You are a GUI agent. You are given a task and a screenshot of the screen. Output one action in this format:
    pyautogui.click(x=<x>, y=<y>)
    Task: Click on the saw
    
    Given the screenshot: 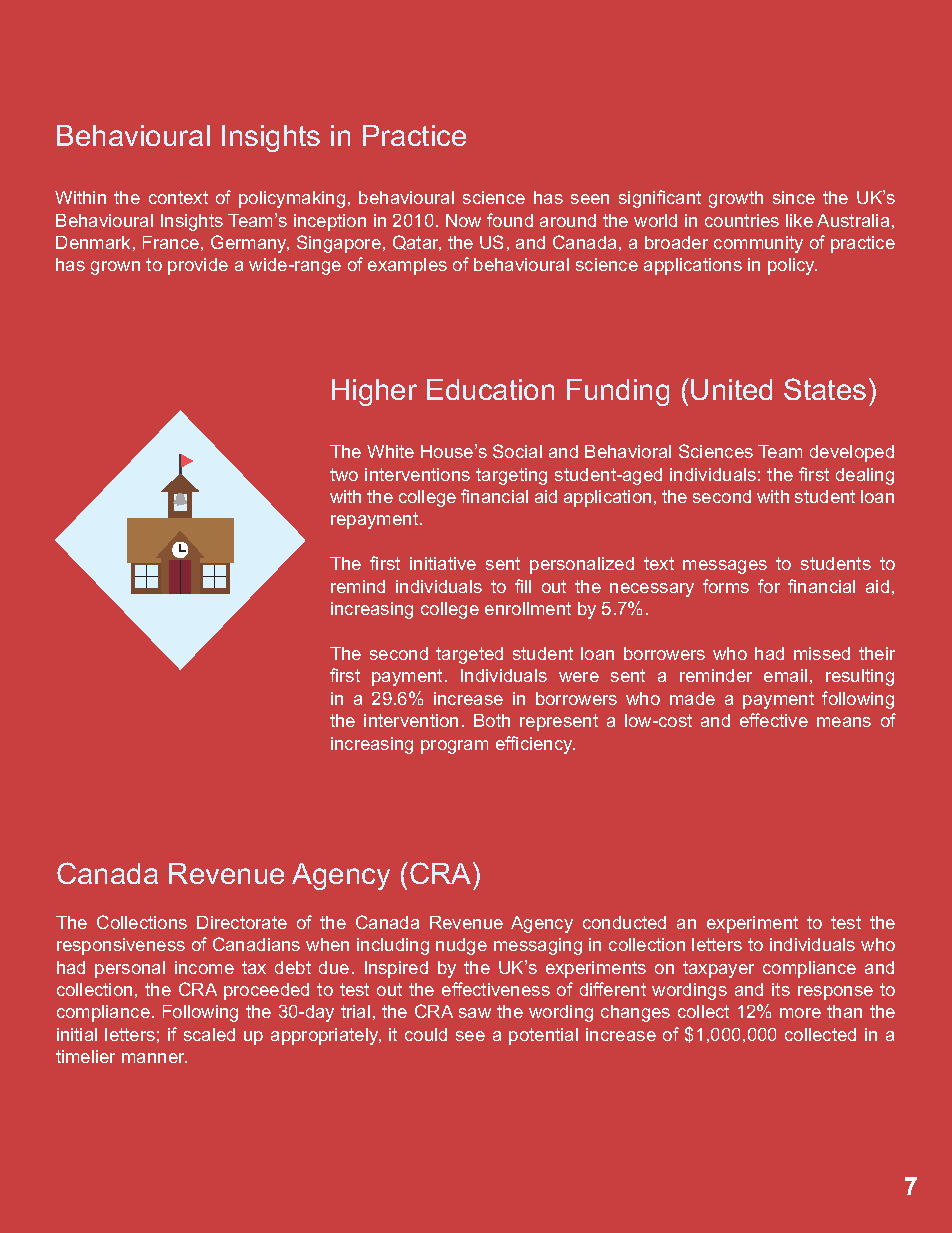 What is the action you would take?
    pyautogui.click(x=475, y=1013)
